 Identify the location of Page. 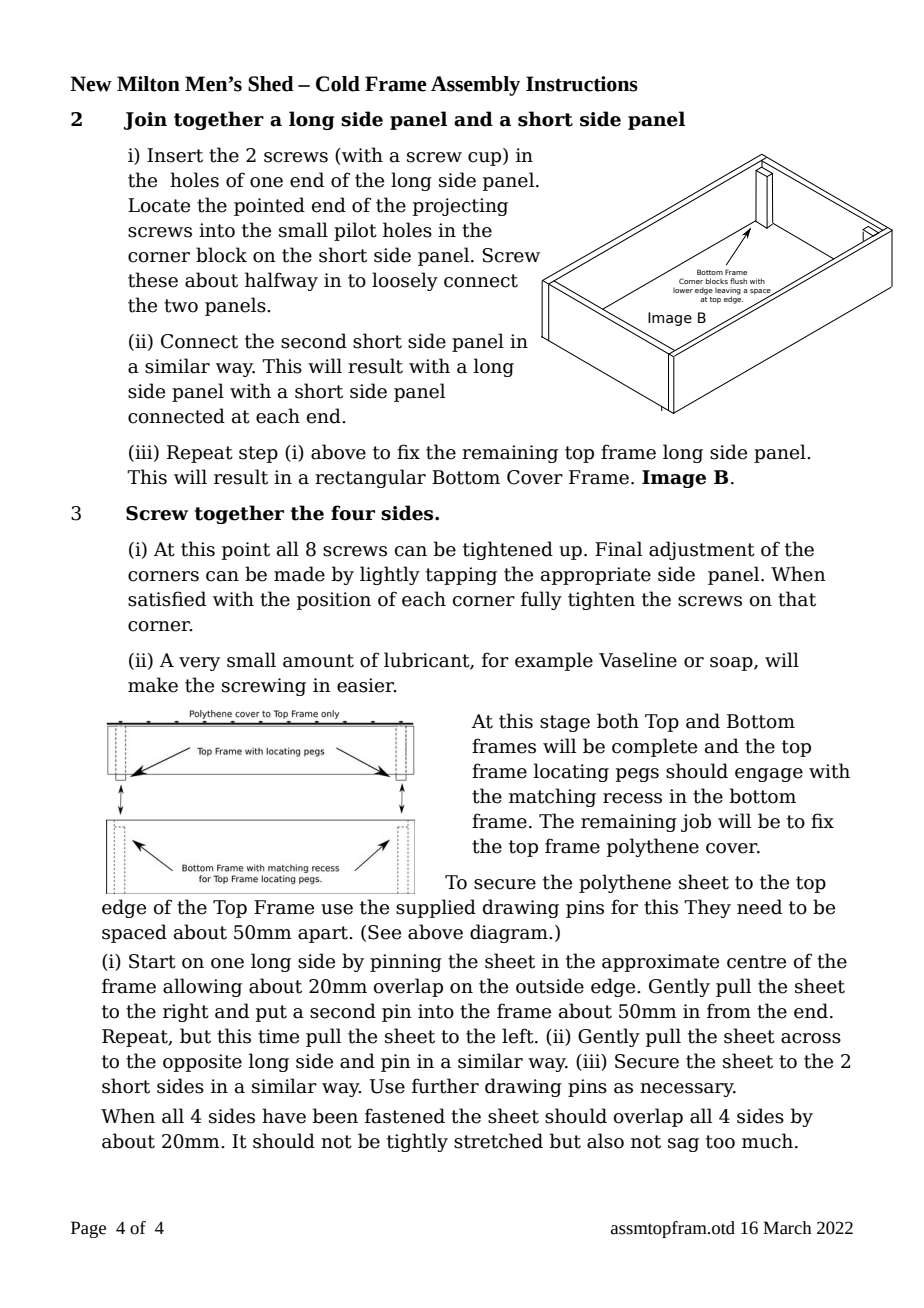
(88, 1229).
